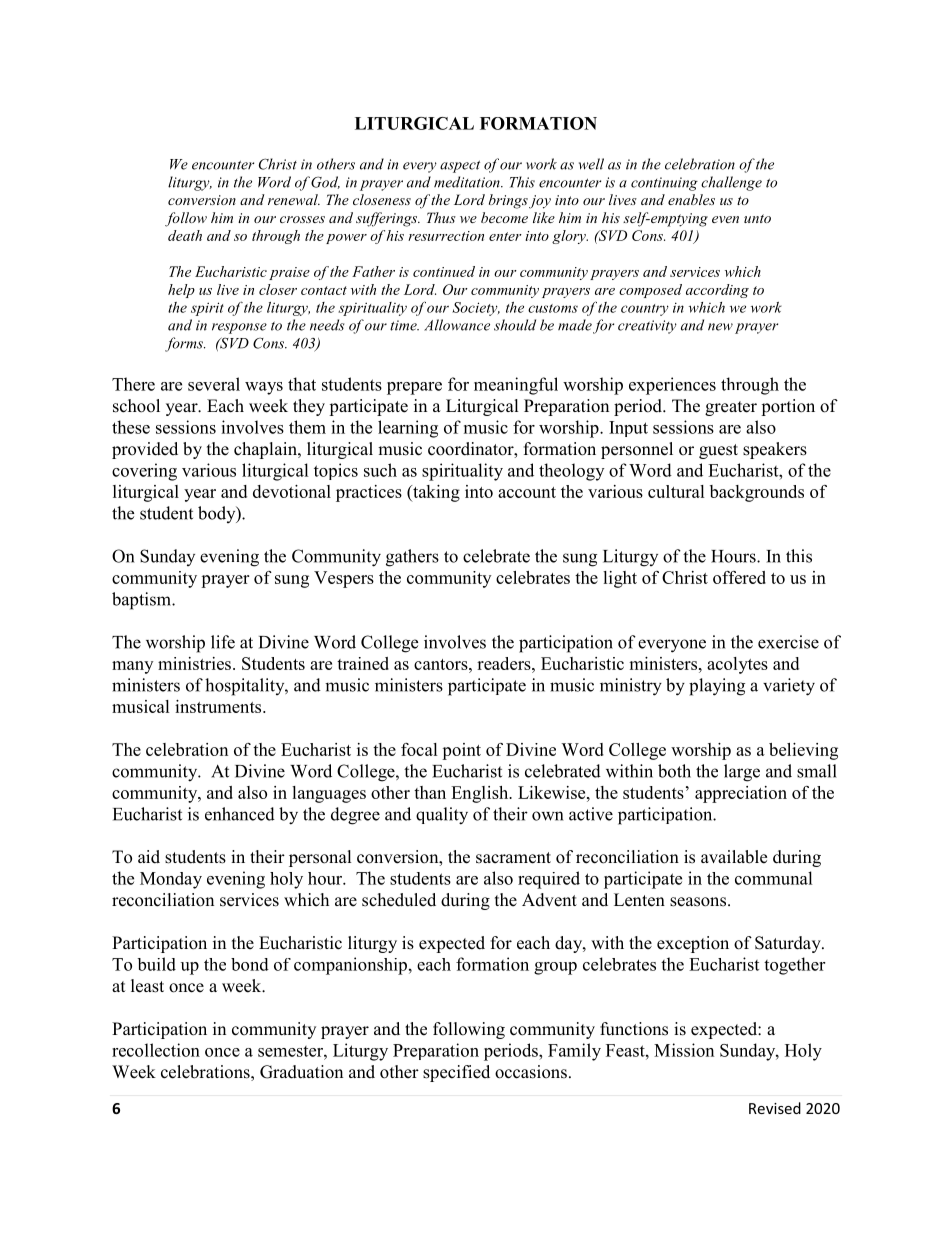 The height and width of the screenshot is (1233, 952). I want to click on recollection, so click(156, 1050).
